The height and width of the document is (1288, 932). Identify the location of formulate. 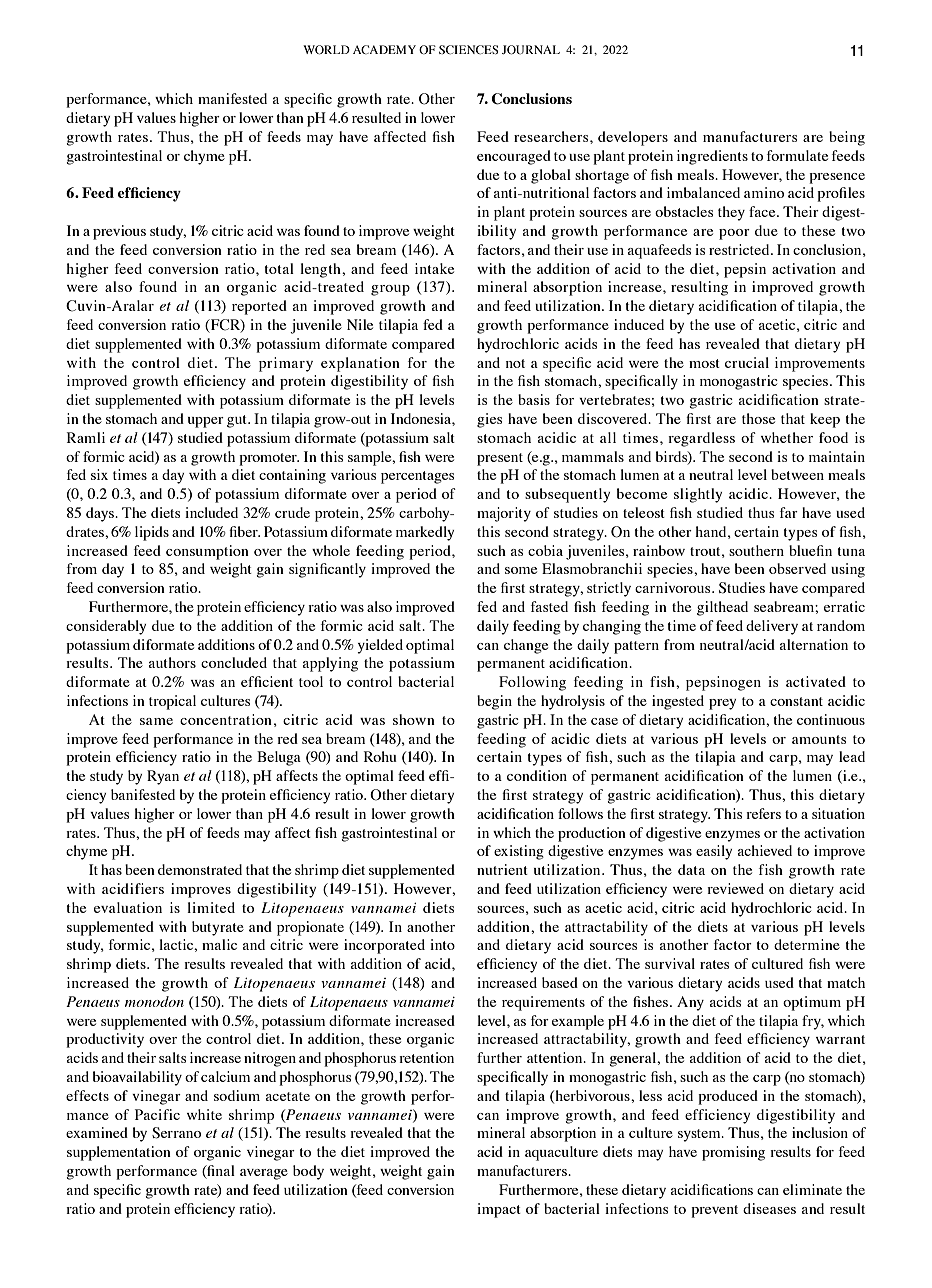
(797, 155).
